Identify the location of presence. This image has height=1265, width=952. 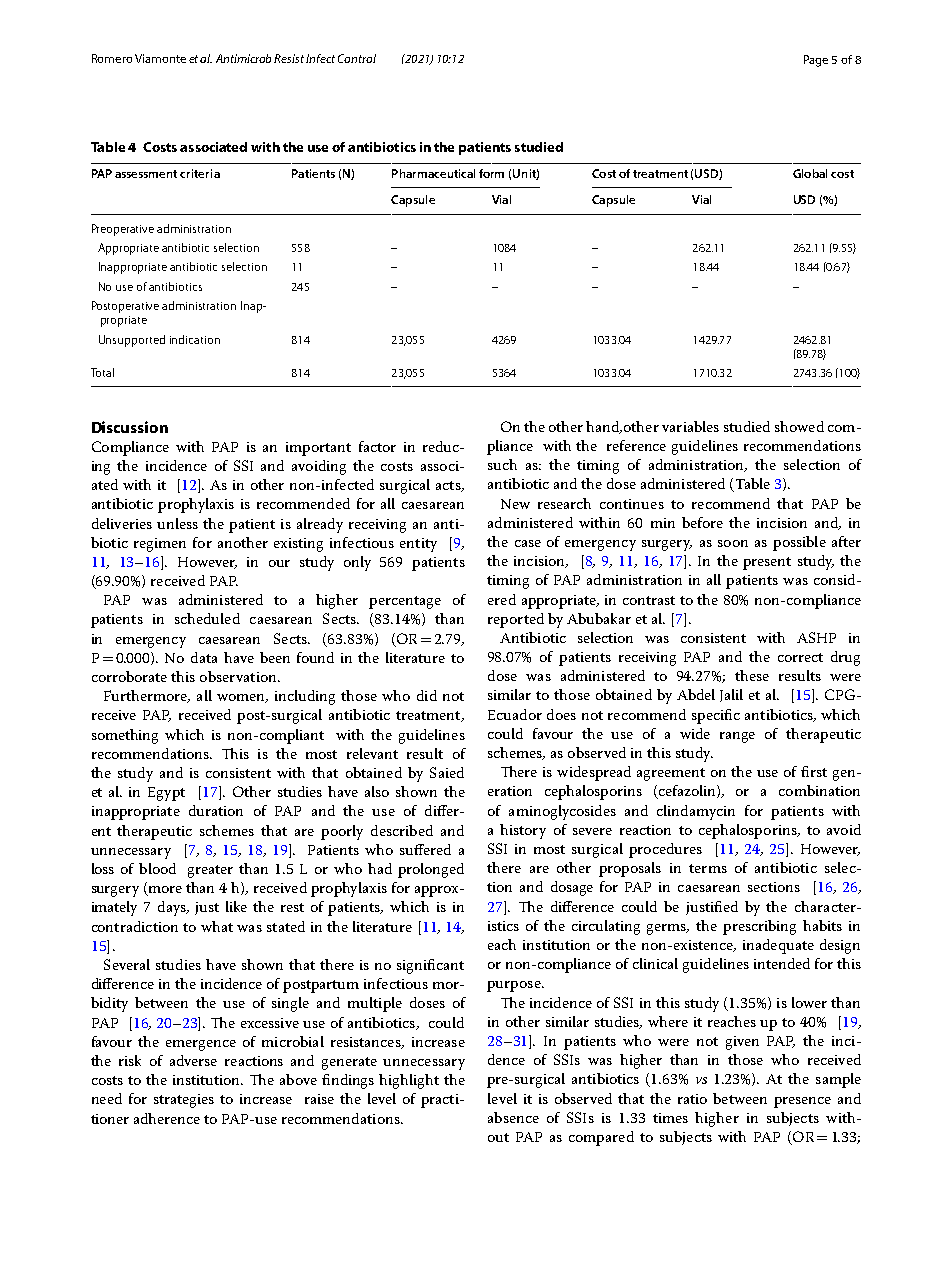
(802, 1102).
